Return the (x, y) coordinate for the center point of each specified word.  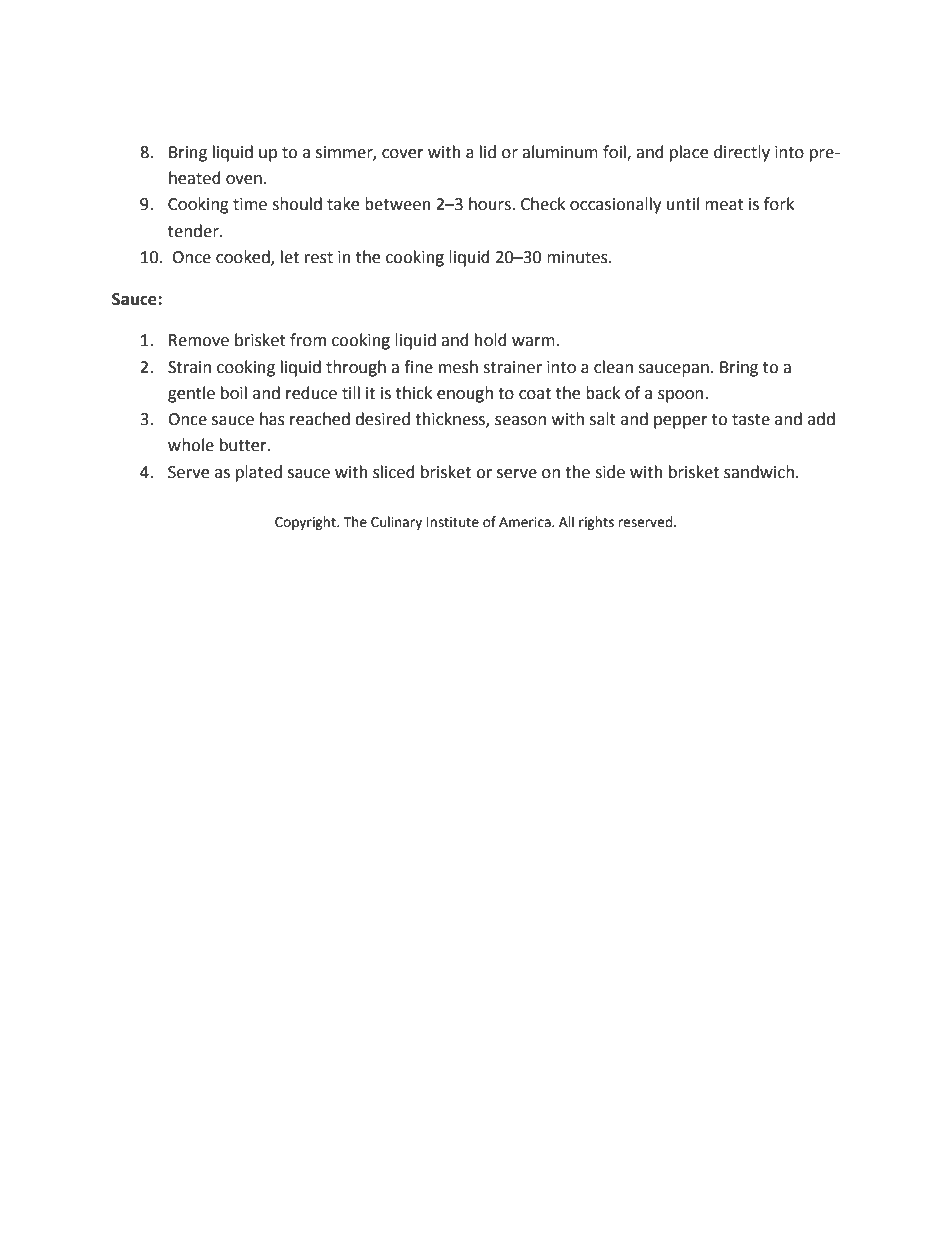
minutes (578, 257)
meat (724, 205)
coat (535, 394)
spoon (680, 396)
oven (244, 180)
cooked (244, 257)
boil (234, 393)
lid (488, 152)
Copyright (306, 523)
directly (742, 153)
